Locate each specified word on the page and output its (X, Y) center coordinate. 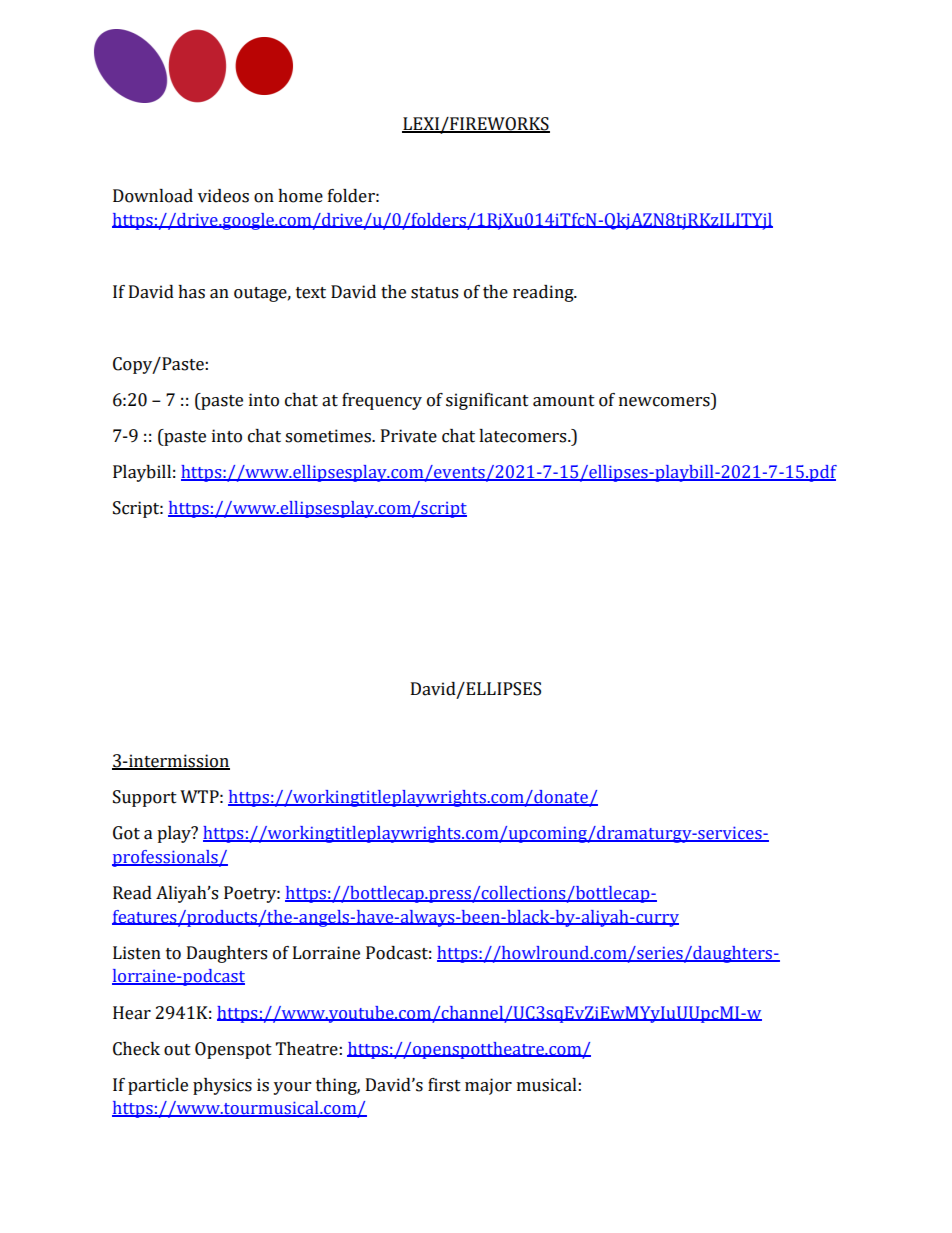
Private (409, 436)
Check (136, 1049)
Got (126, 833)
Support (145, 798)
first (444, 1085)
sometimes (329, 436)
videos (223, 196)
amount (564, 401)
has (191, 292)
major (488, 1086)
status (434, 293)
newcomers (664, 402)
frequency (382, 401)
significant (487, 401)
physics (222, 1086)
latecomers (524, 436)
